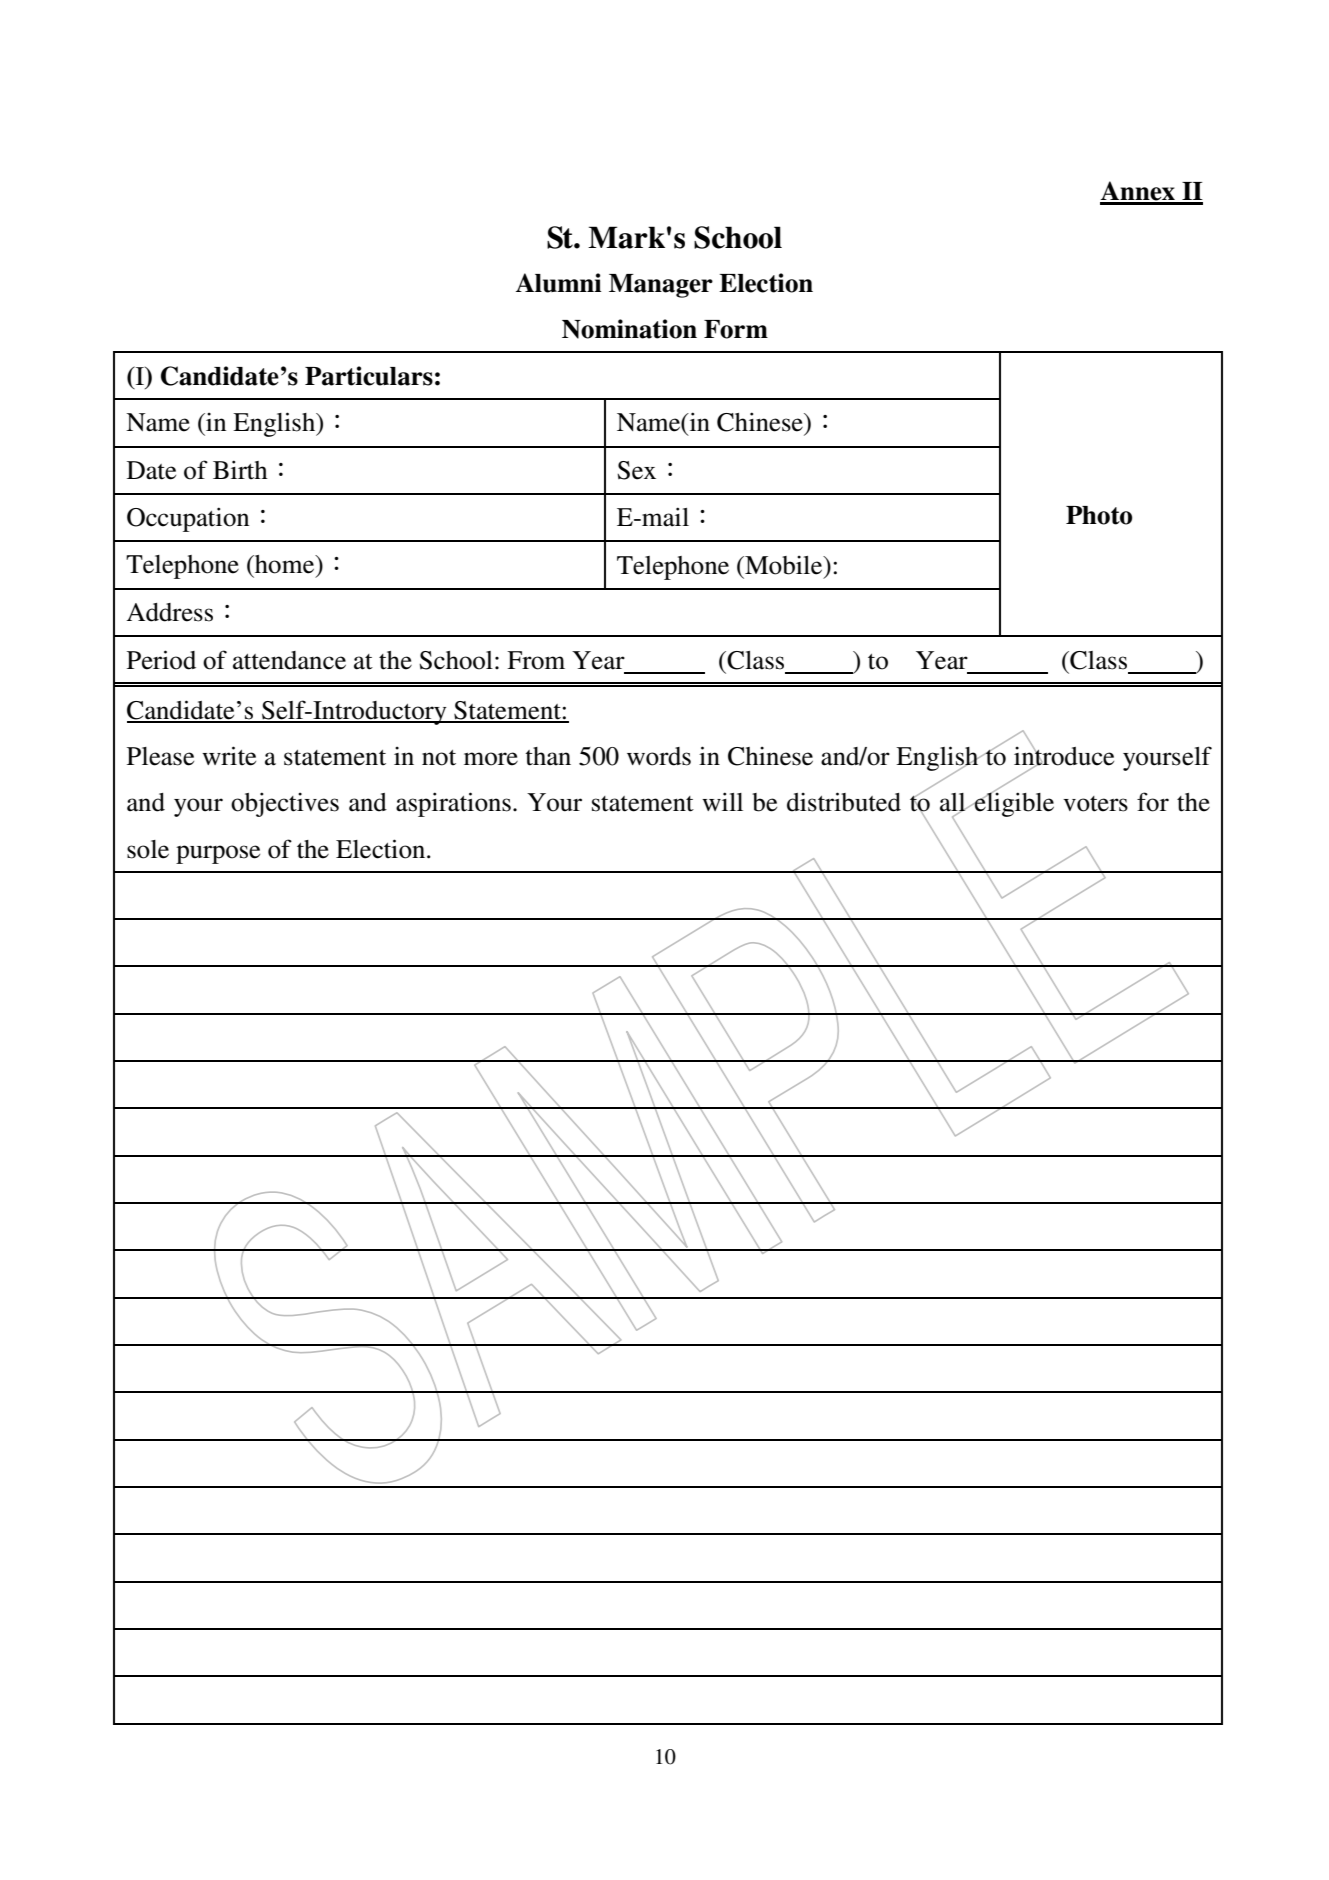  Describe the element at coordinates (722, 801) in the page. I see `will` at that location.
